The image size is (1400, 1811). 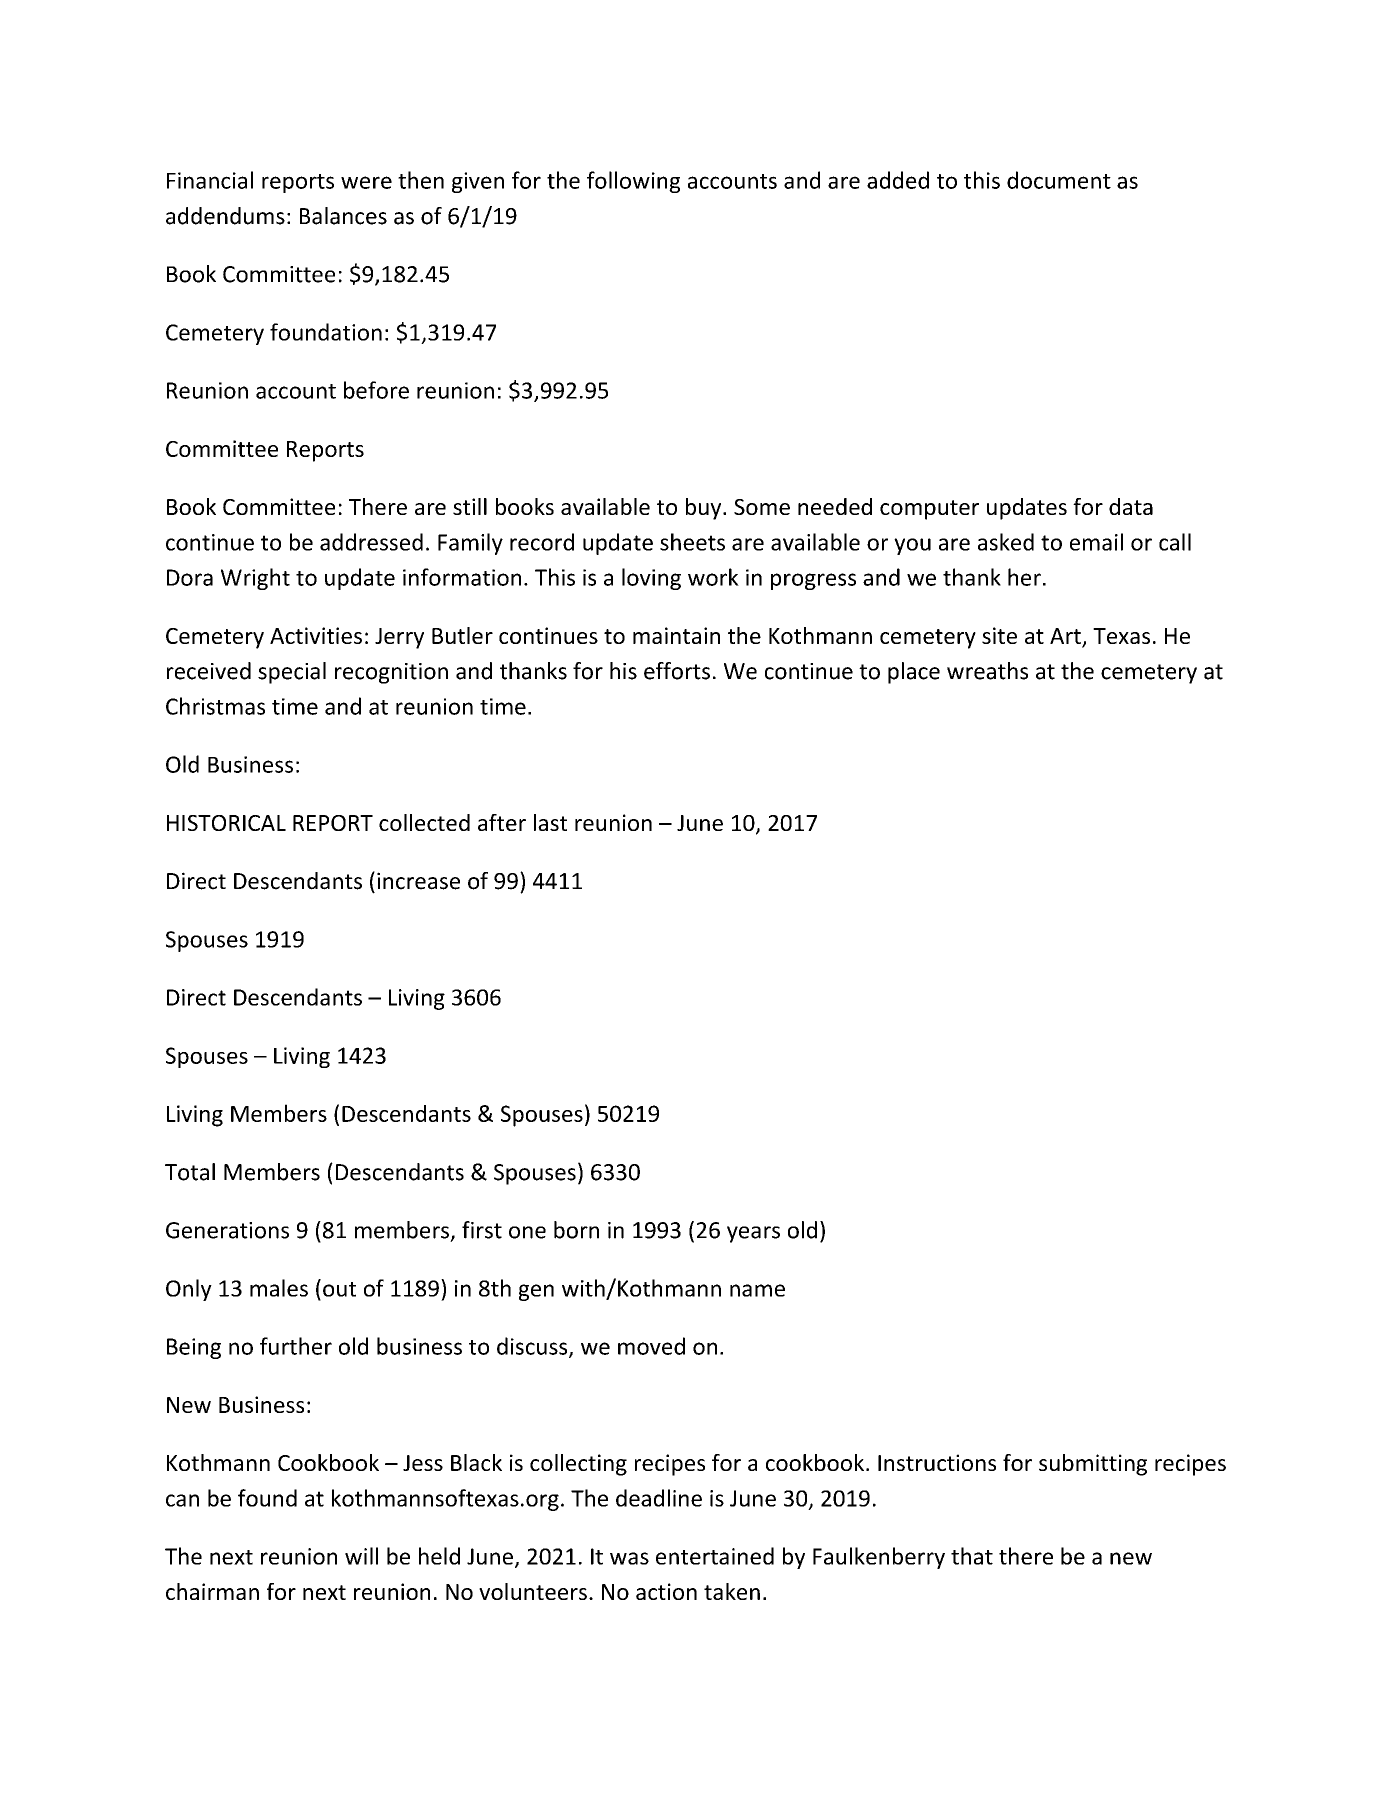 I want to click on years, so click(x=753, y=1234).
